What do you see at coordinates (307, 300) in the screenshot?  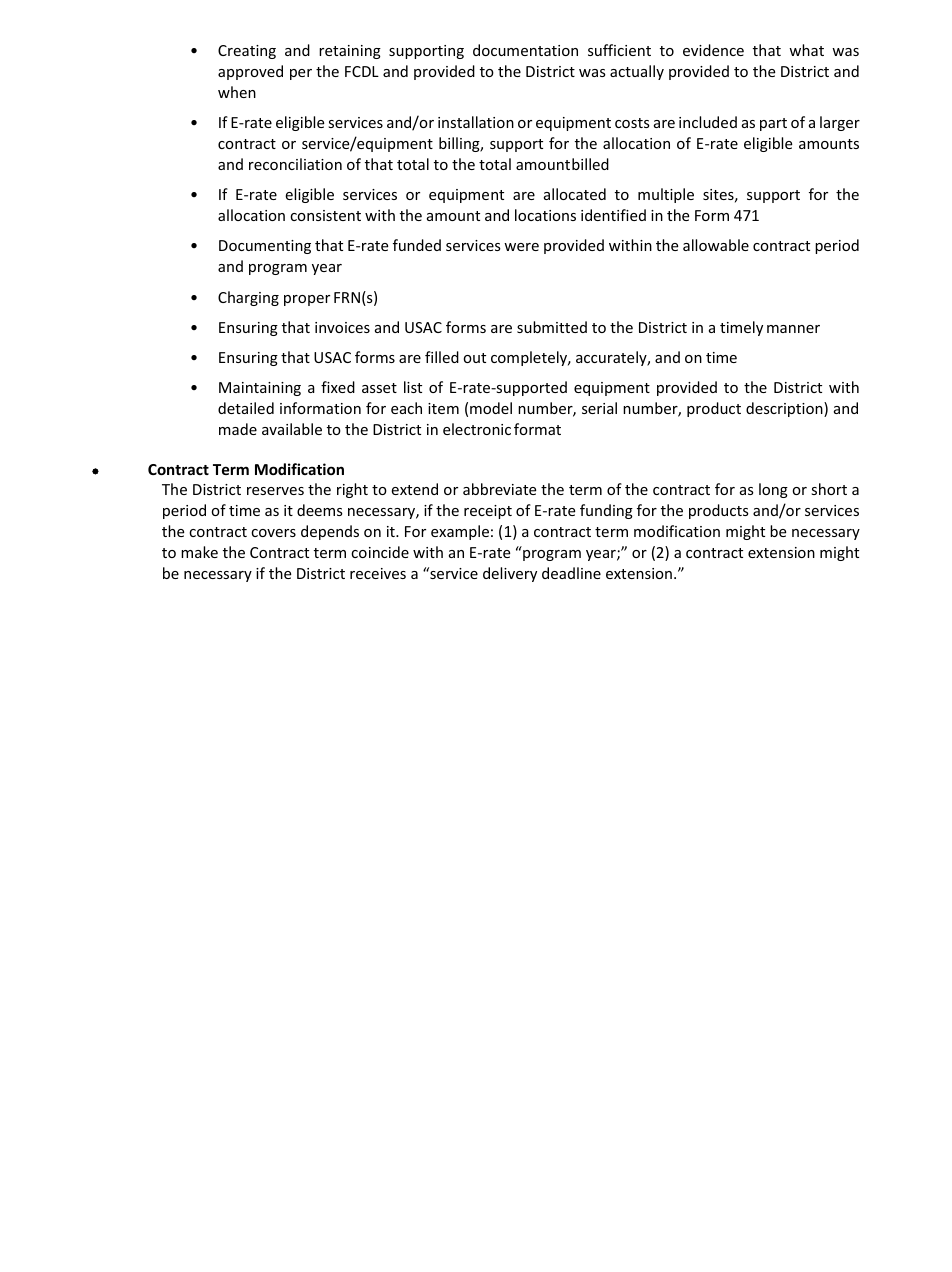 I see `proper` at bounding box center [307, 300].
